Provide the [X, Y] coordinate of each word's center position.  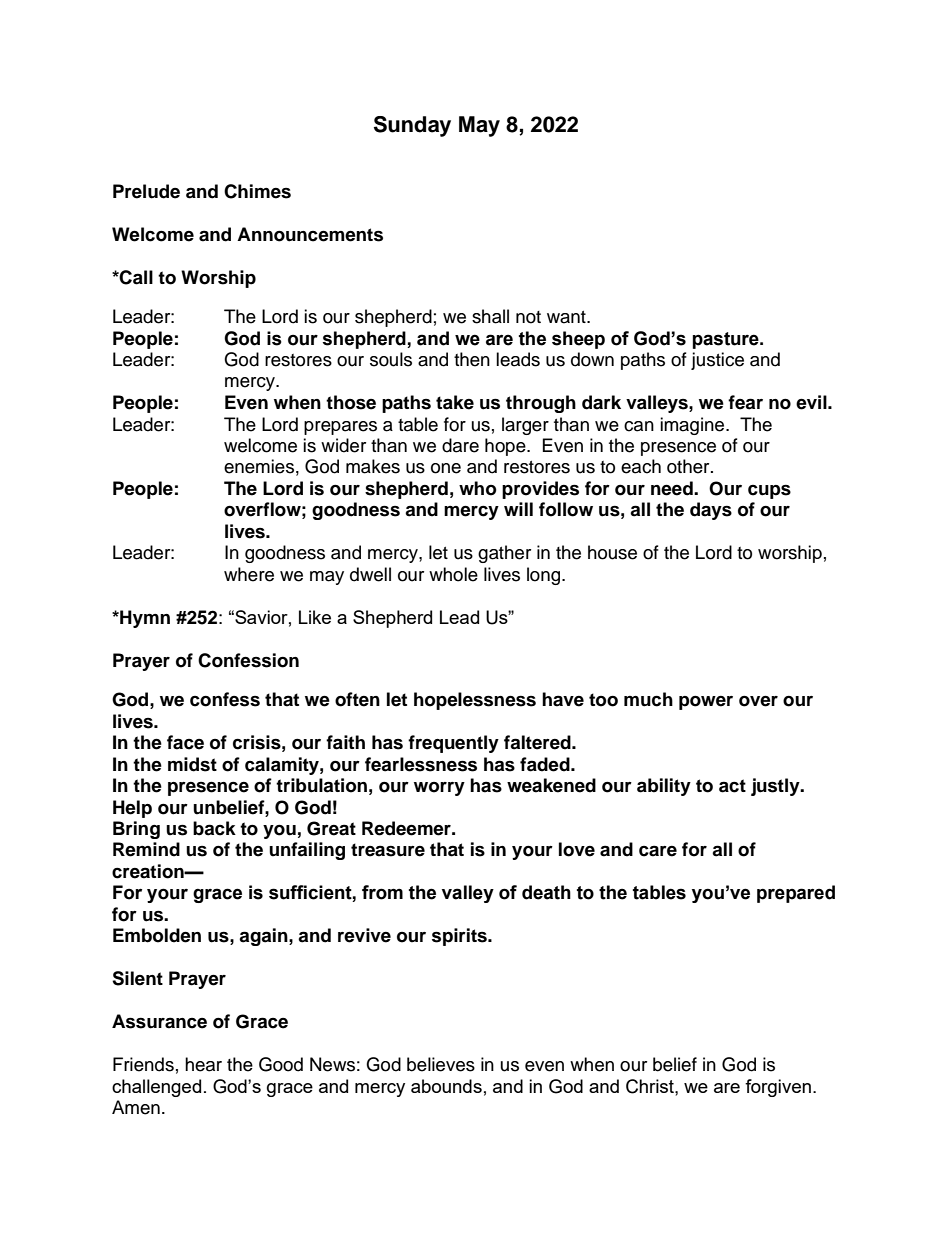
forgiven [778, 1088]
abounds [446, 1086]
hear [203, 1064]
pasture [726, 340]
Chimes [257, 191]
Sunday [412, 126]
